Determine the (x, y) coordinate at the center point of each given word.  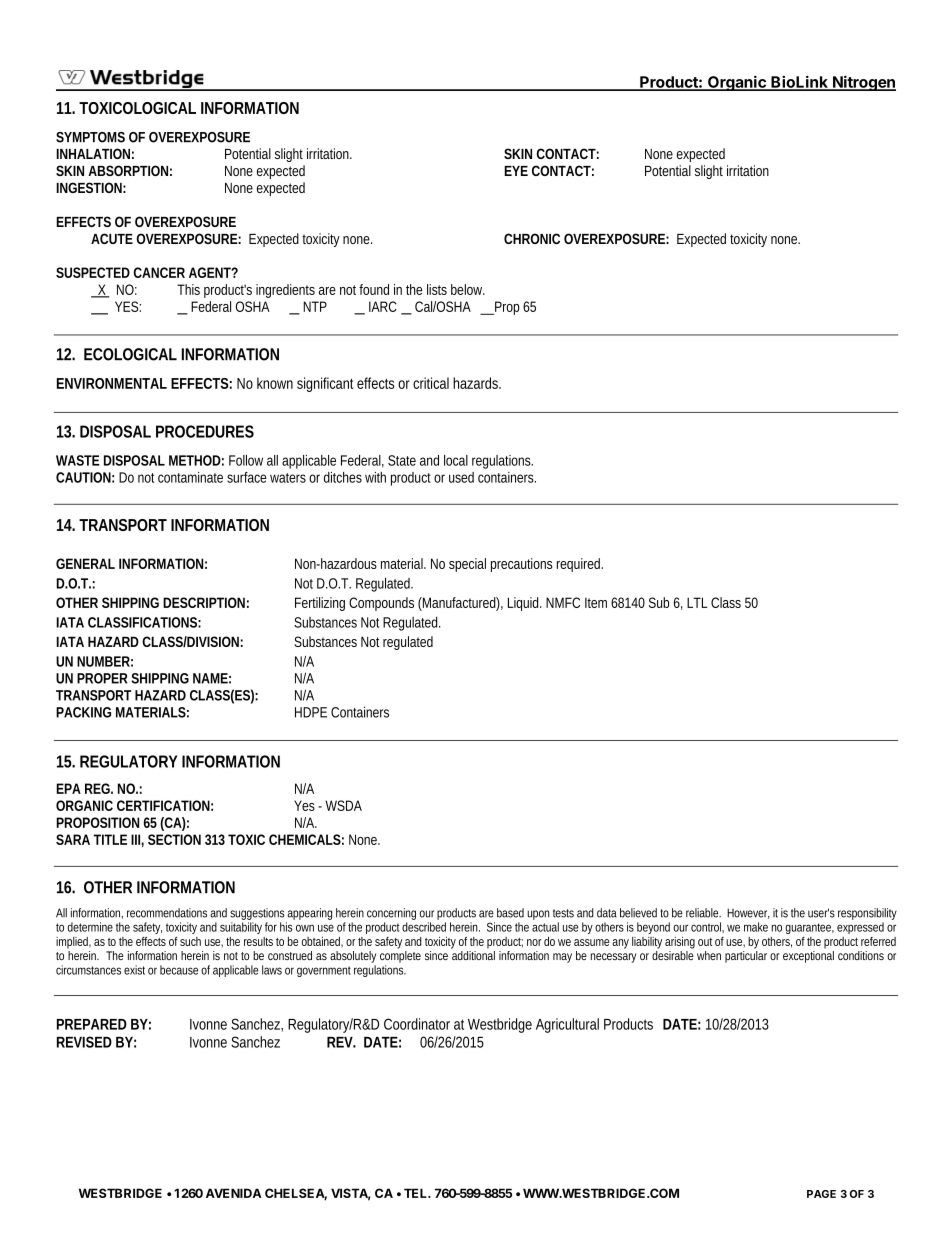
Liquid (523, 604)
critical (431, 383)
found (374, 289)
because (179, 970)
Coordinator (417, 1024)
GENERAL (84, 563)
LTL (696, 602)
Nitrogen (863, 83)
